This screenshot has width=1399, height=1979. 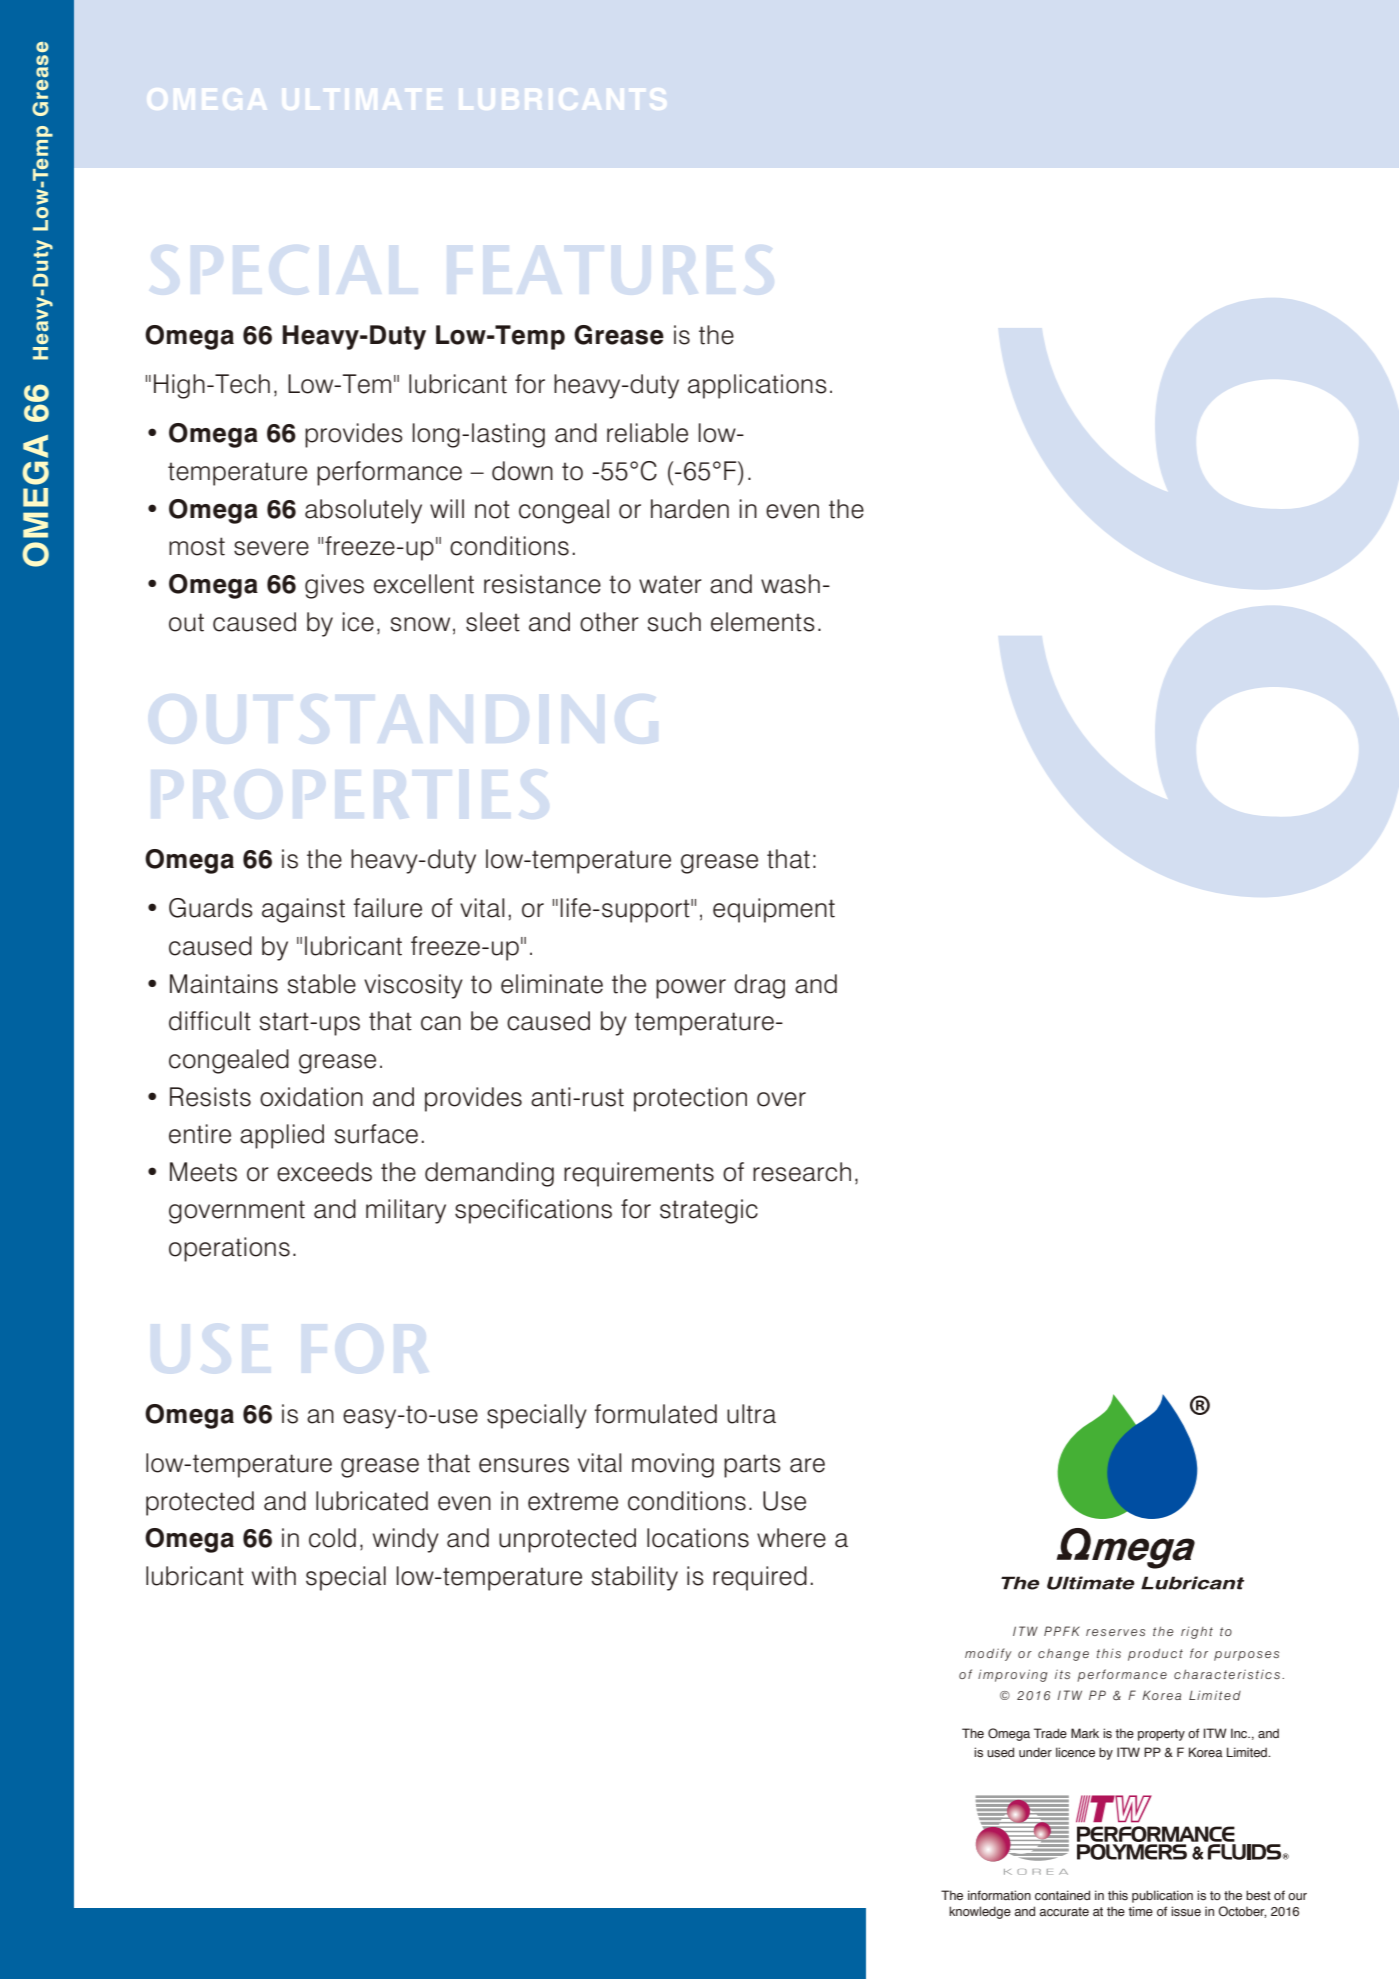 I want to click on elements, so click(x=763, y=622).
